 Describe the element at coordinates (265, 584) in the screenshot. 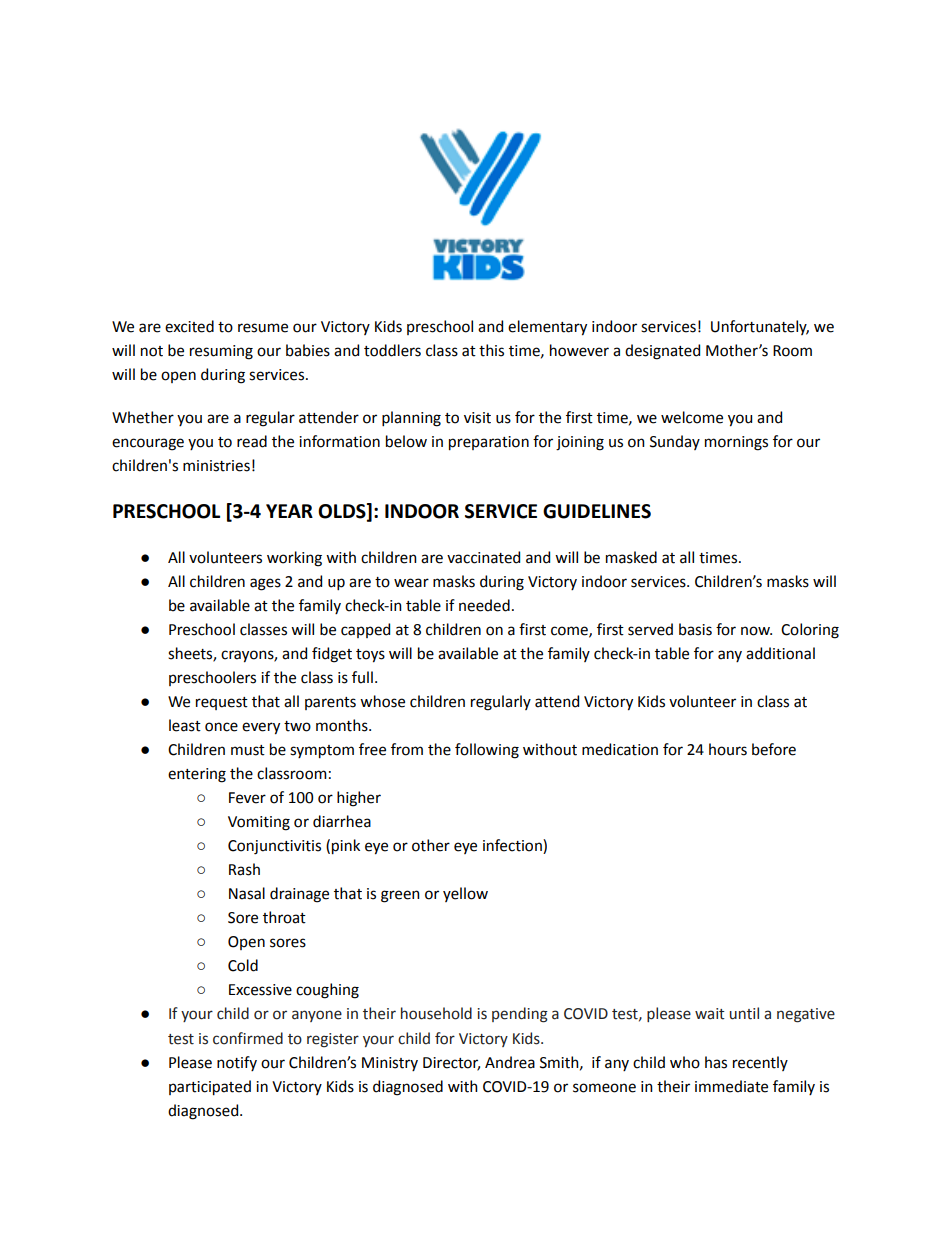

I see `ages` at that location.
